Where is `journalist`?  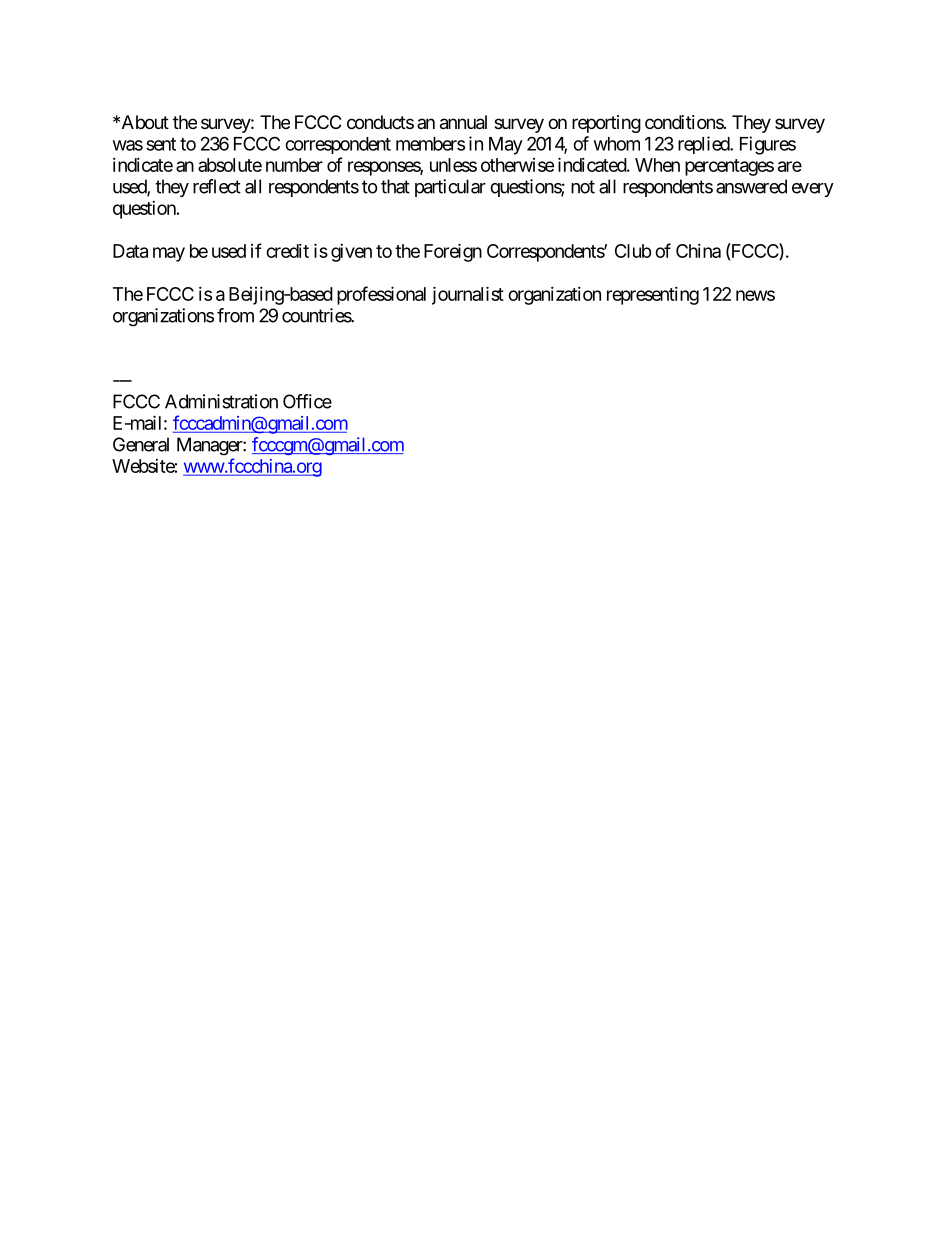
journalist is located at coordinates (468, 295).
